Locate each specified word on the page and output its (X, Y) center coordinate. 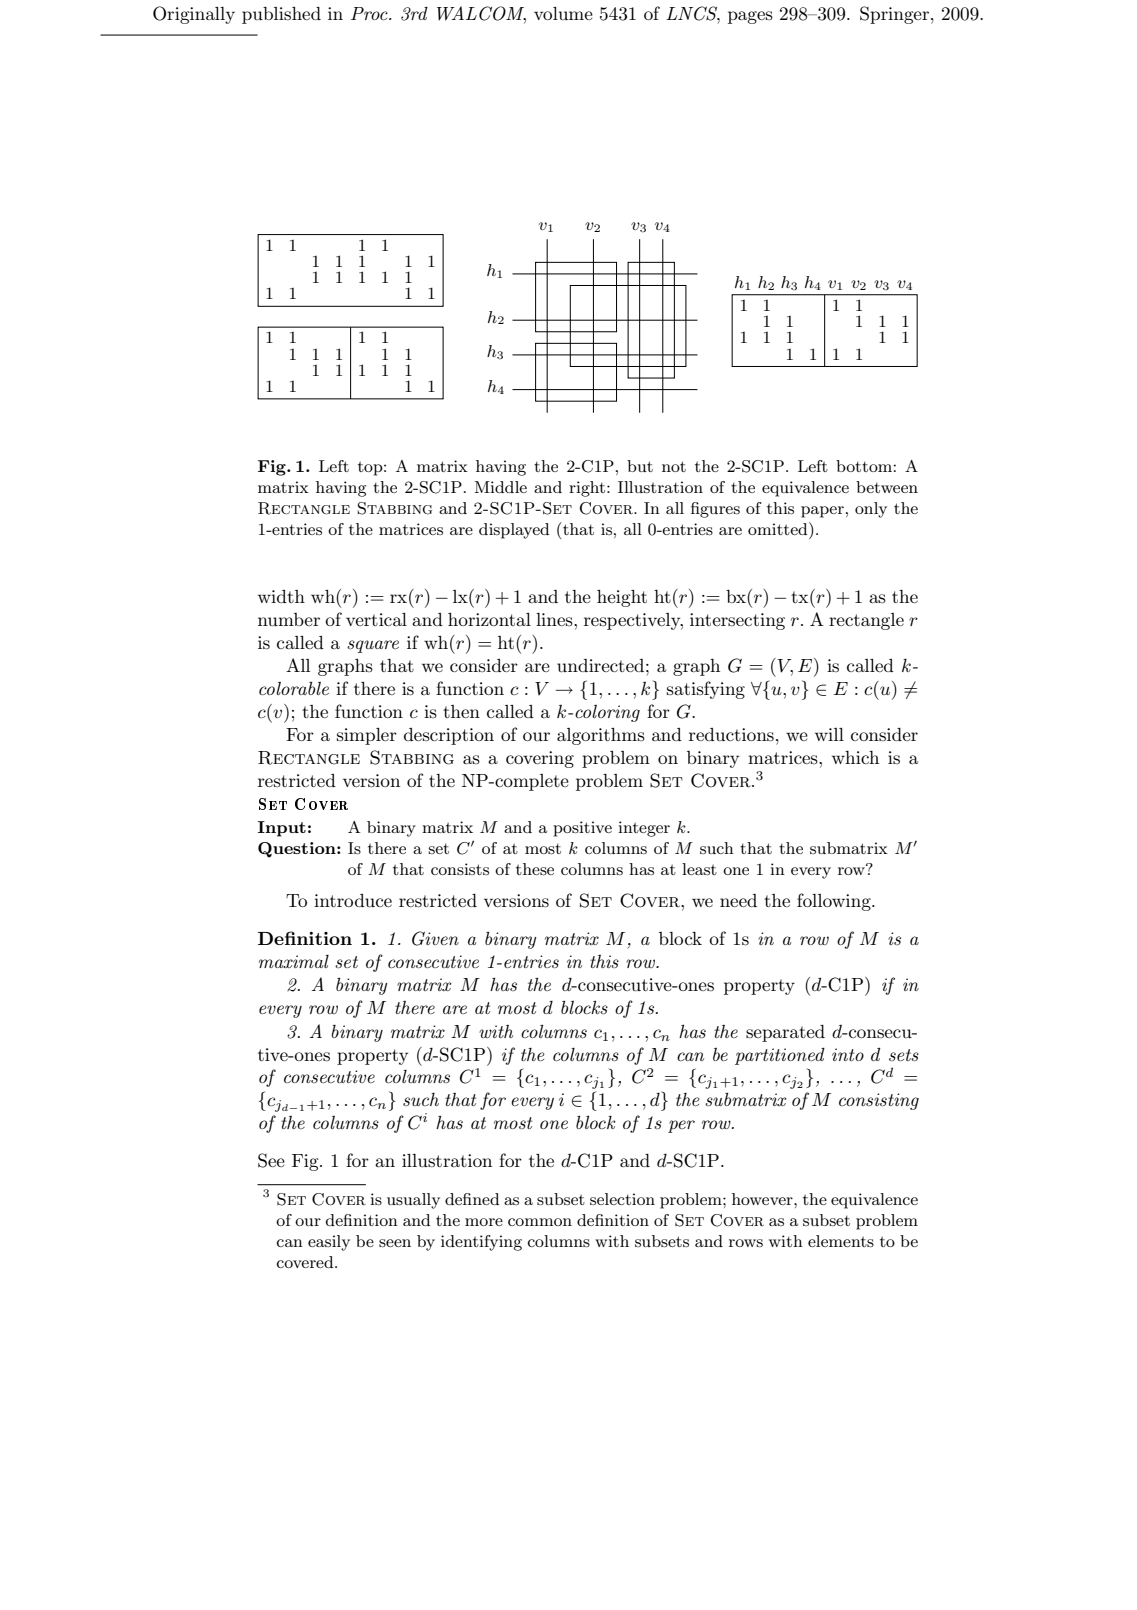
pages (750, 17)
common (540, 1222)
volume (563, 13)
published (281, 15)
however (763, 1199)
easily (329, 1243)
